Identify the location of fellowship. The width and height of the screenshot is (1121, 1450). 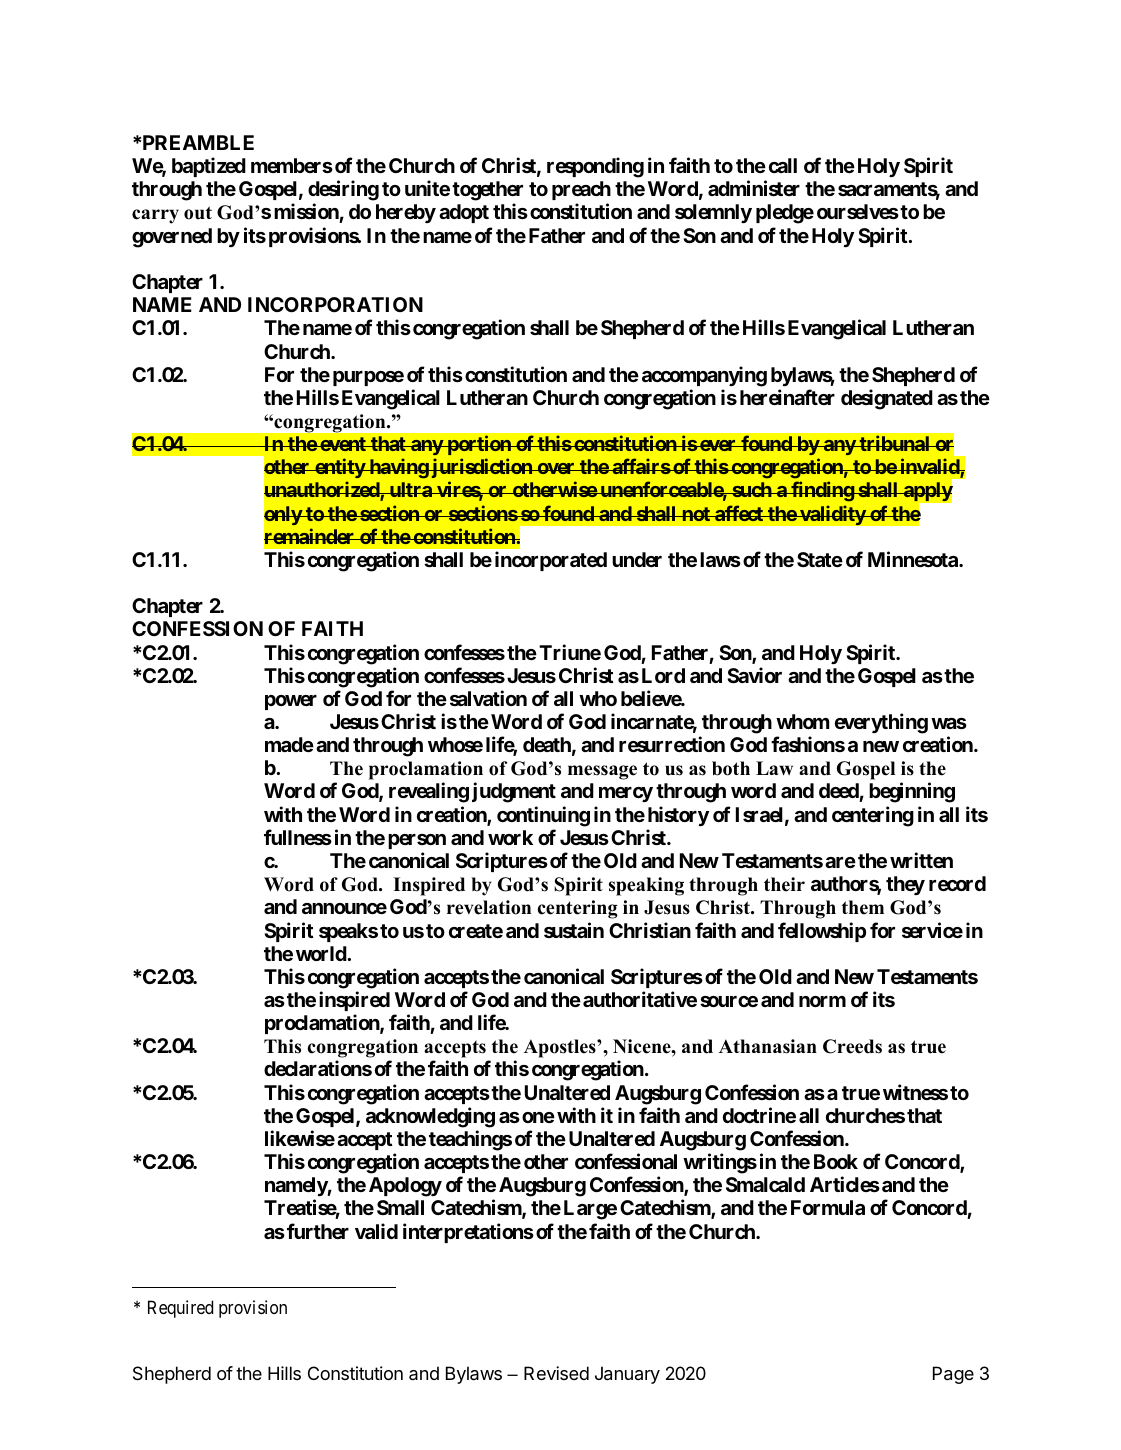
(822, 932).
